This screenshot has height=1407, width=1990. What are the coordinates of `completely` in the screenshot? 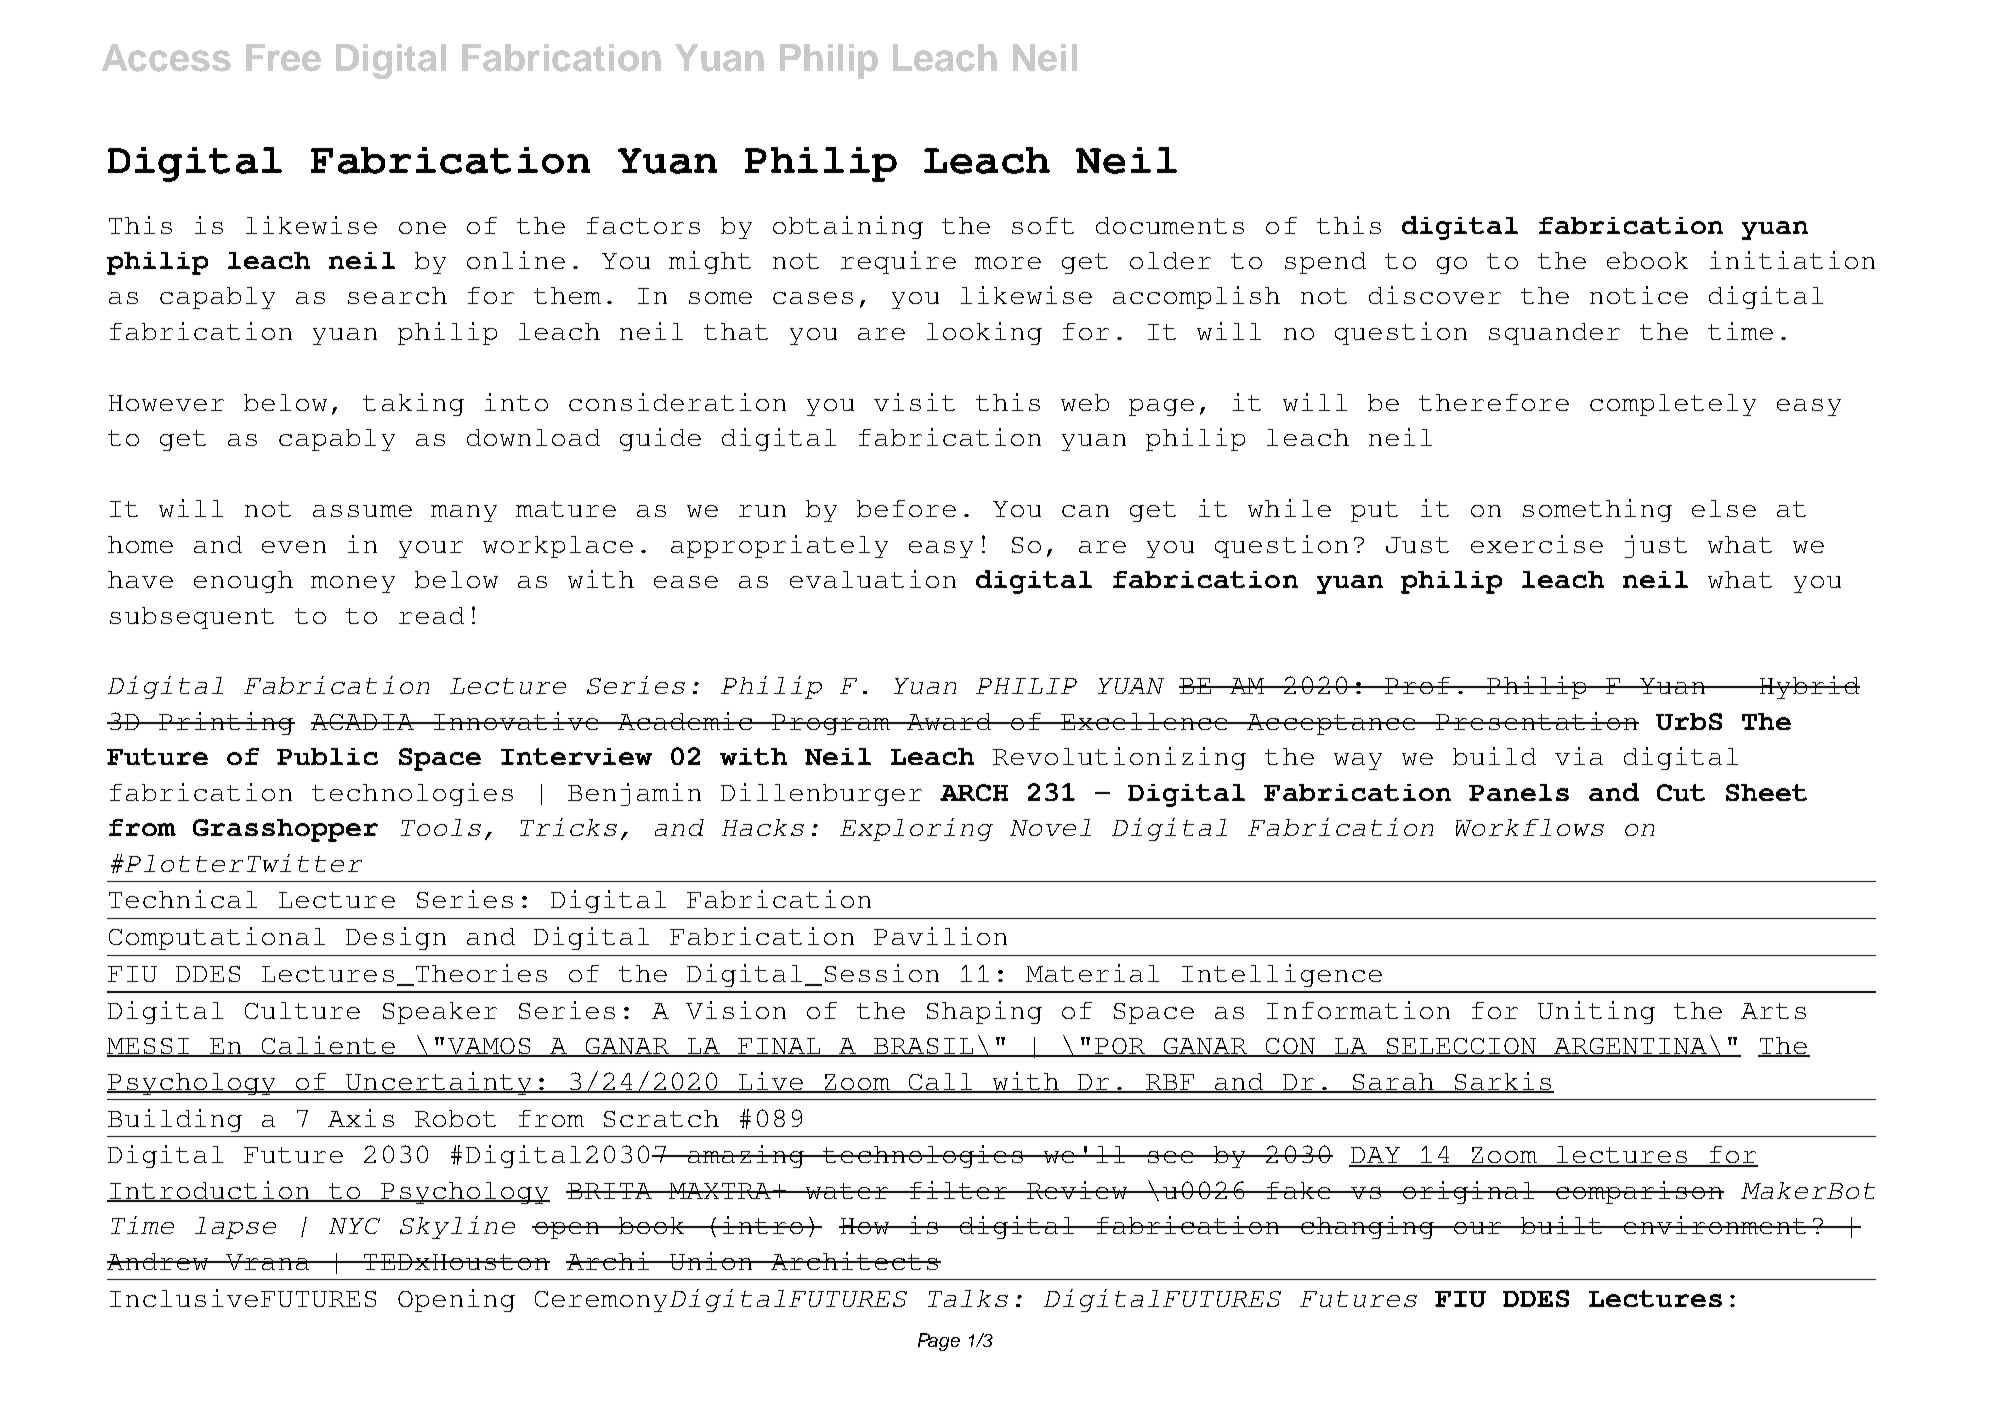 It's located at (1673, 405).
